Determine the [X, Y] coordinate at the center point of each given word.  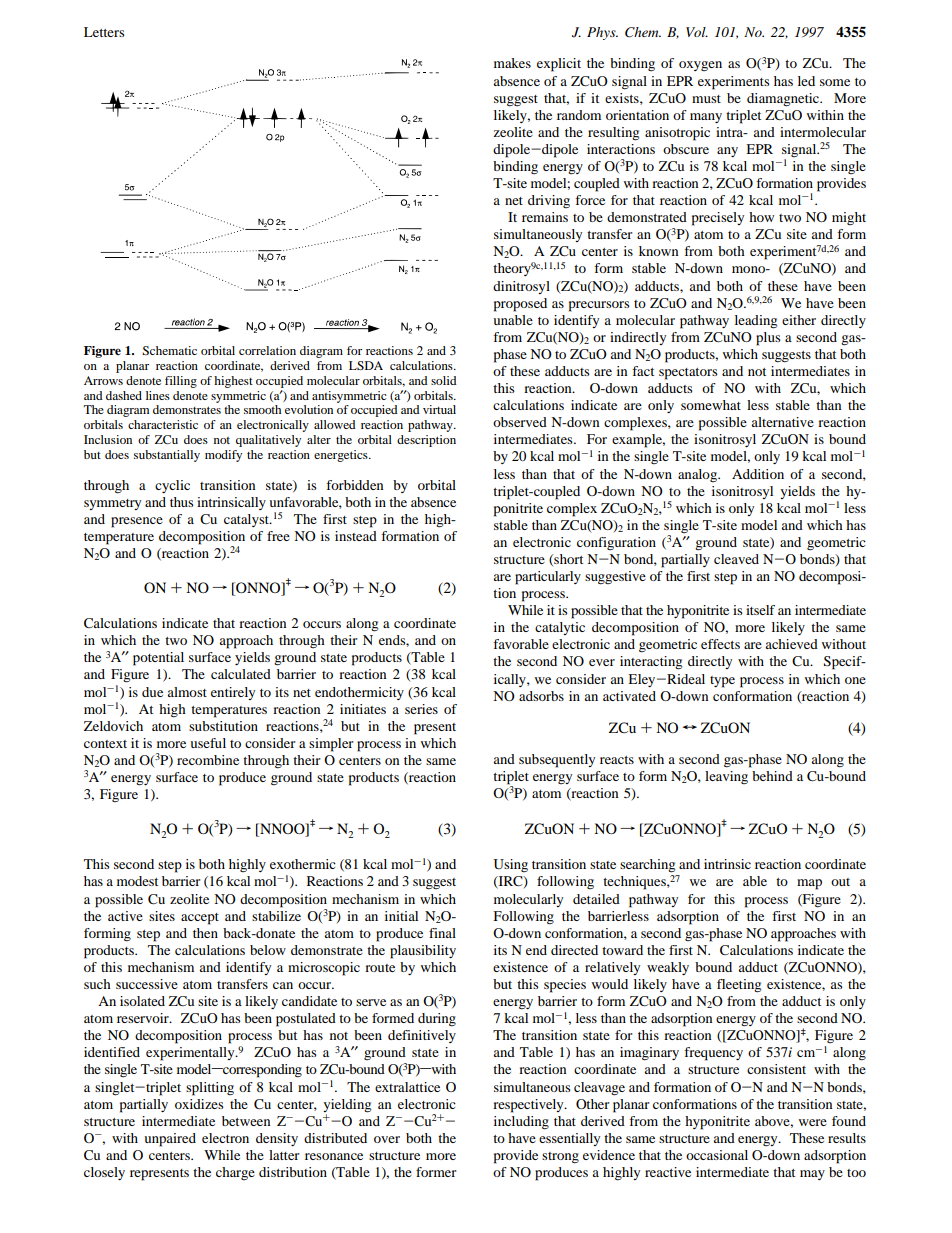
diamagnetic [784, 100]
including [521, 1123]
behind [772, 776]
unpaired [170, 1140]
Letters [104, 32]
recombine [208, 760]
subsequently [557, 761]
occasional [717, 1155]
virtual [439, 409]
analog [698, 475]
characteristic [163, 424]
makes [512, 63]
